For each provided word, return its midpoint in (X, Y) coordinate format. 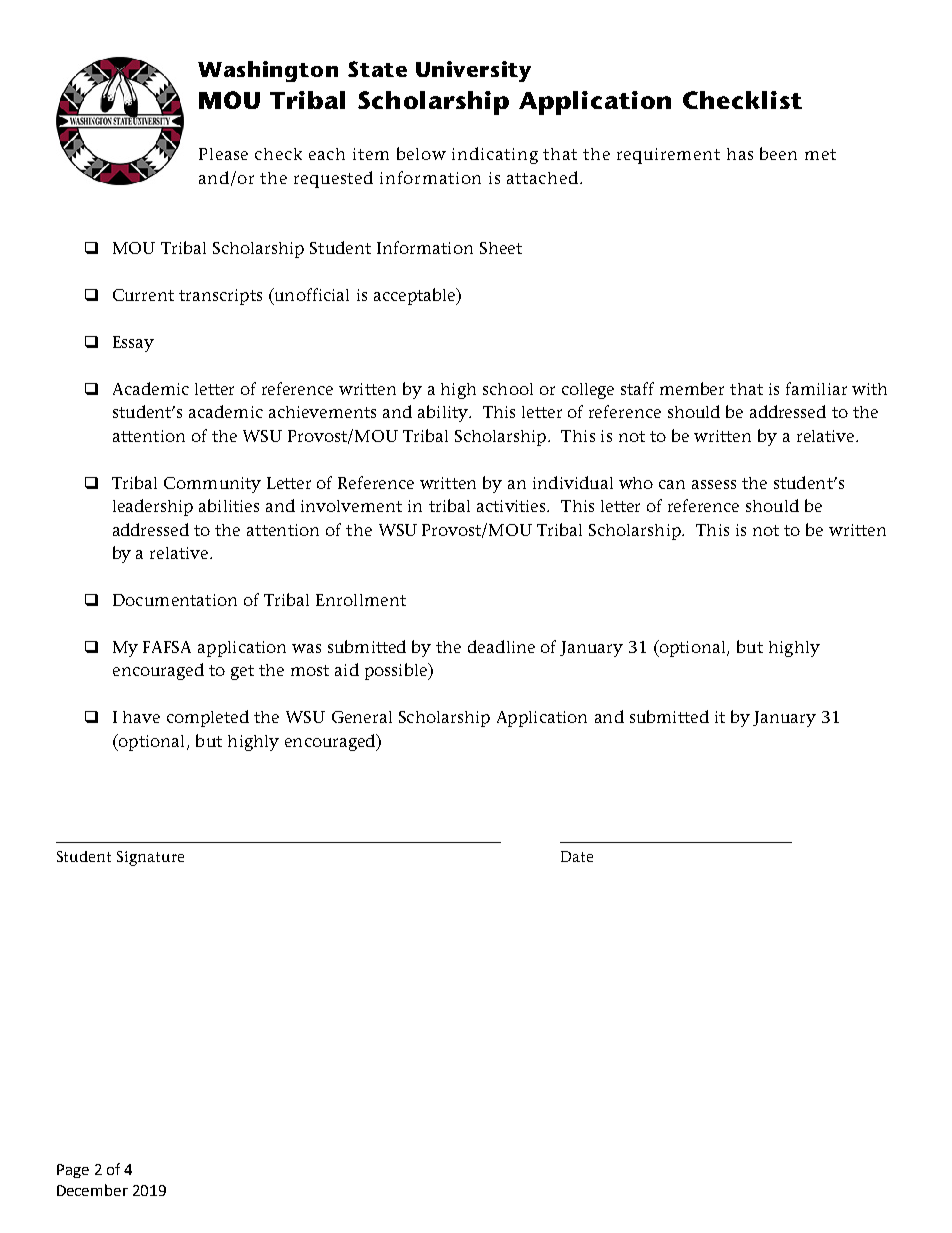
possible (397, 671)
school (508, 389)
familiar (816, 388)
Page (73, 1171)
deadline (501, 646)
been (778, 153)
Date (577, 856)
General (362, 717)
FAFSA (167, 647)
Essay (133, 344)
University (473, 71)
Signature (150, 858)
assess (714, 484)
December (92, 1190)
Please (223, 154)
